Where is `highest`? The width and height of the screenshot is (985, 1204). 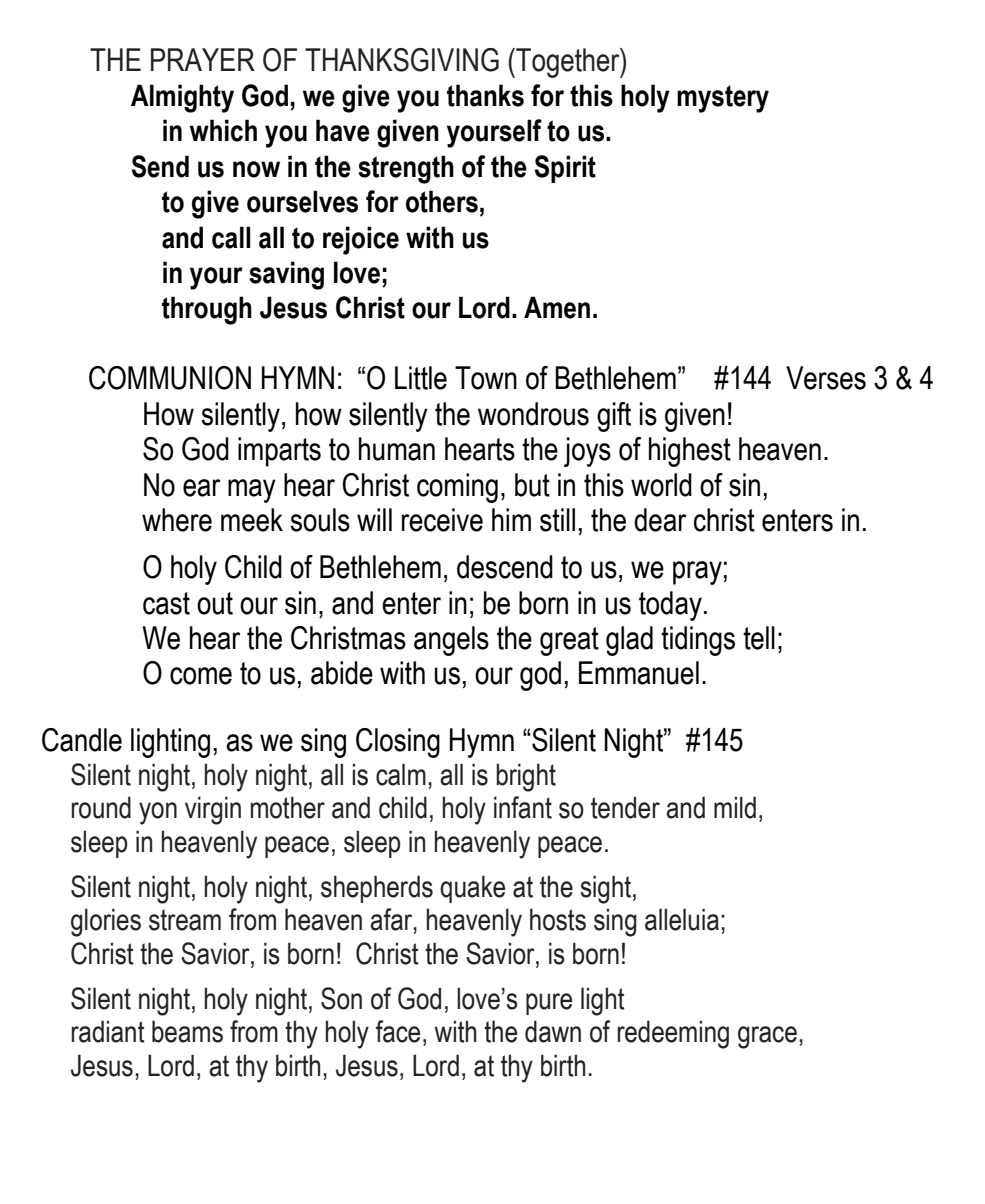 highest is located at coordinates (690, 452).
